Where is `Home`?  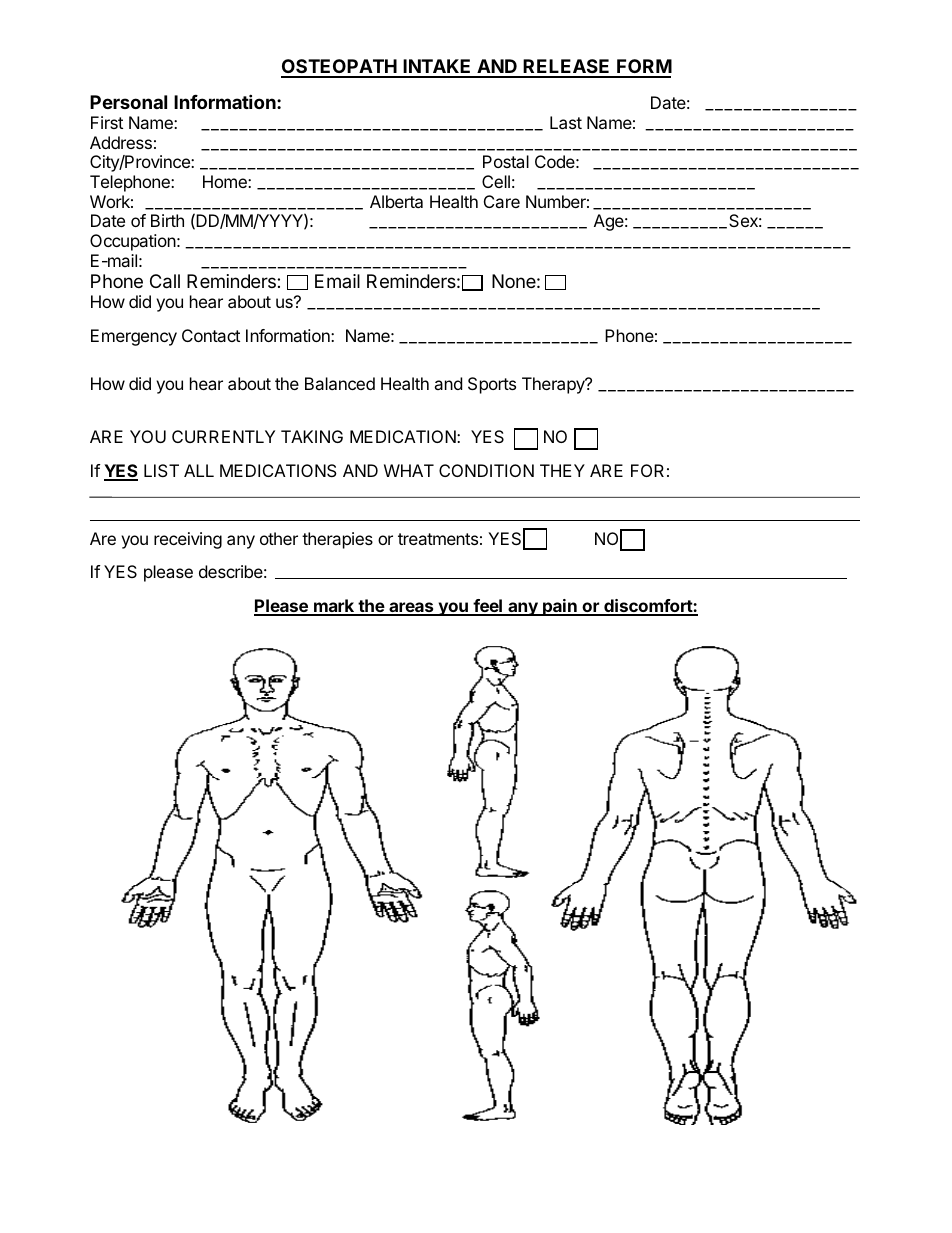
Home is located at coordinates (226, 181).
